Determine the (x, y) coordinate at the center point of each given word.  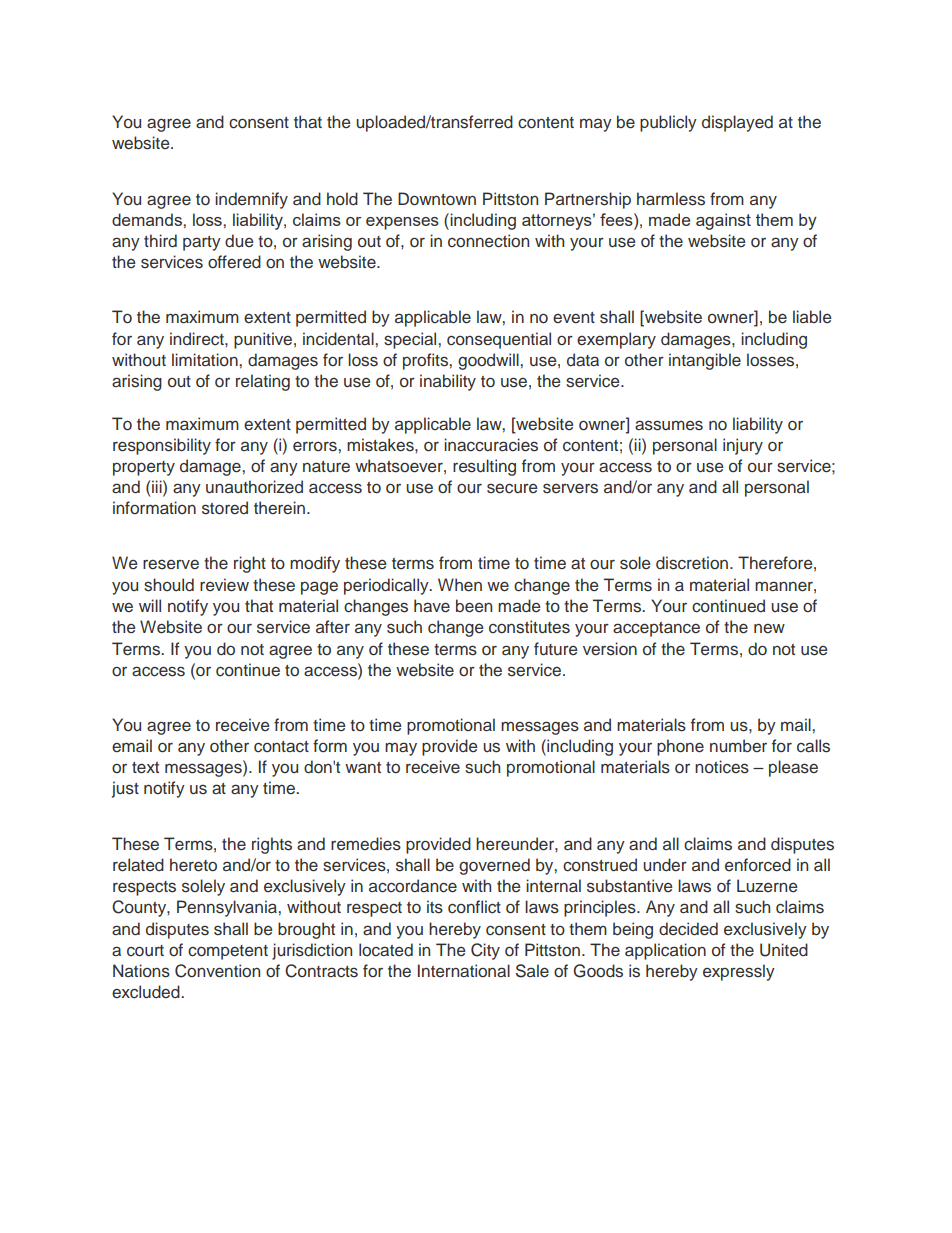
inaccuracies (491, 445)
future (555, 649)
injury (743, 446)
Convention (217, 971)
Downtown (437, 199)
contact (281, 747)
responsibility (162, 446)
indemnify (251, 200)
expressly (739, 972)
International (464, 970)
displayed (737, 123)
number (738, 746)
